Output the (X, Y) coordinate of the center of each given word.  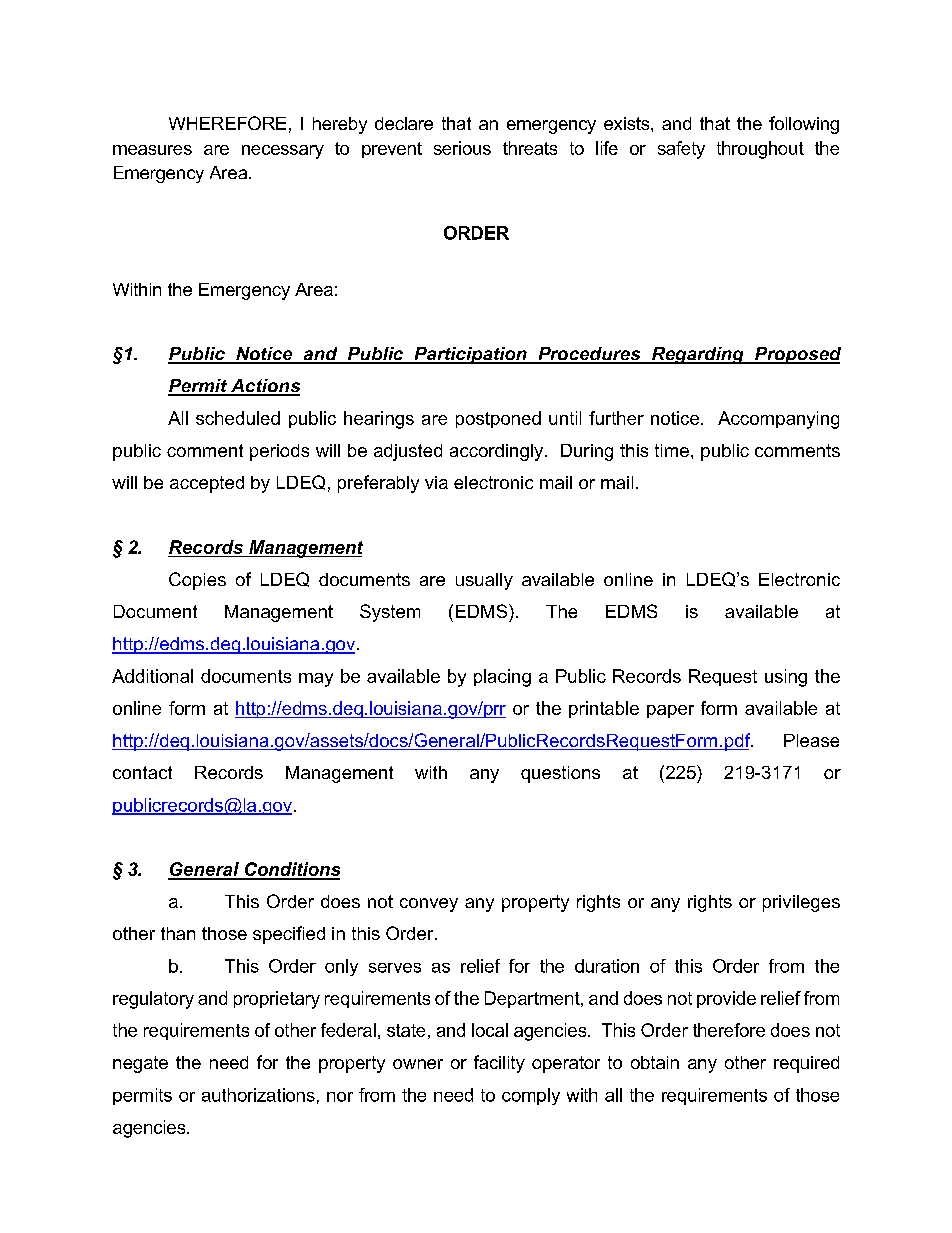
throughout (760, 150)
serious (462, 148)
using (786, 678)
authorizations (258, 1095)
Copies (197, 581)
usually (484, 581)
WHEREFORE (227, 123)
